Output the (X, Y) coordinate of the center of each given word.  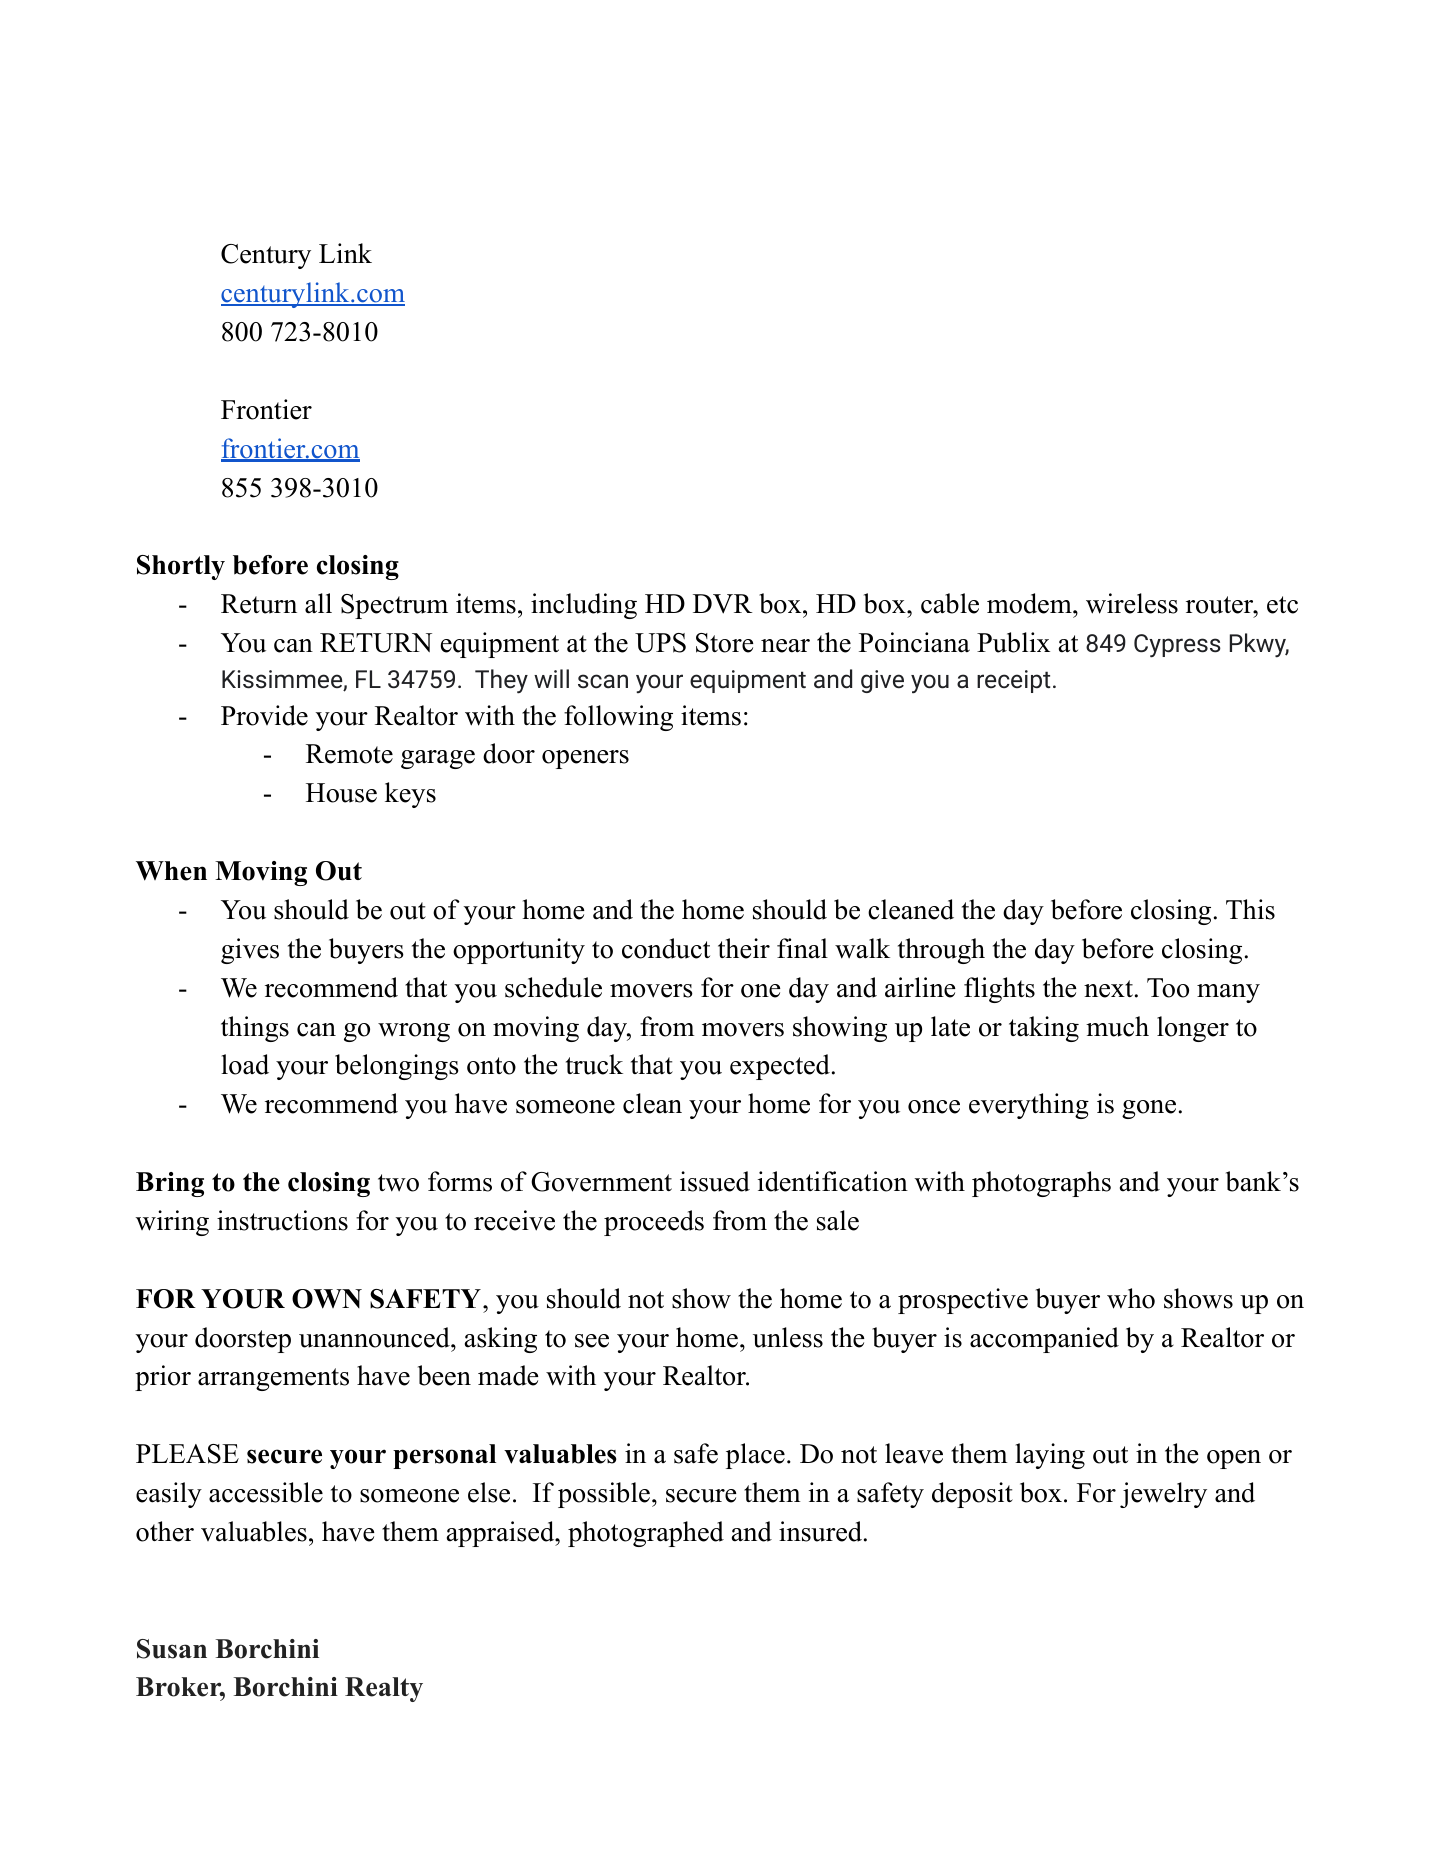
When (171, 871)
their (744, 948)
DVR (723, 604)
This (1250, 909)
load (245, 1064)
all (318, 603)
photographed (646, 1534)
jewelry (1163, 1495)
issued (715, 1181)
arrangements (273, 1379)
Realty (384, 1689)
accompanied (1044, 1340)
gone (1149, 1109)
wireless (1132, 603)
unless (788, 1337)
